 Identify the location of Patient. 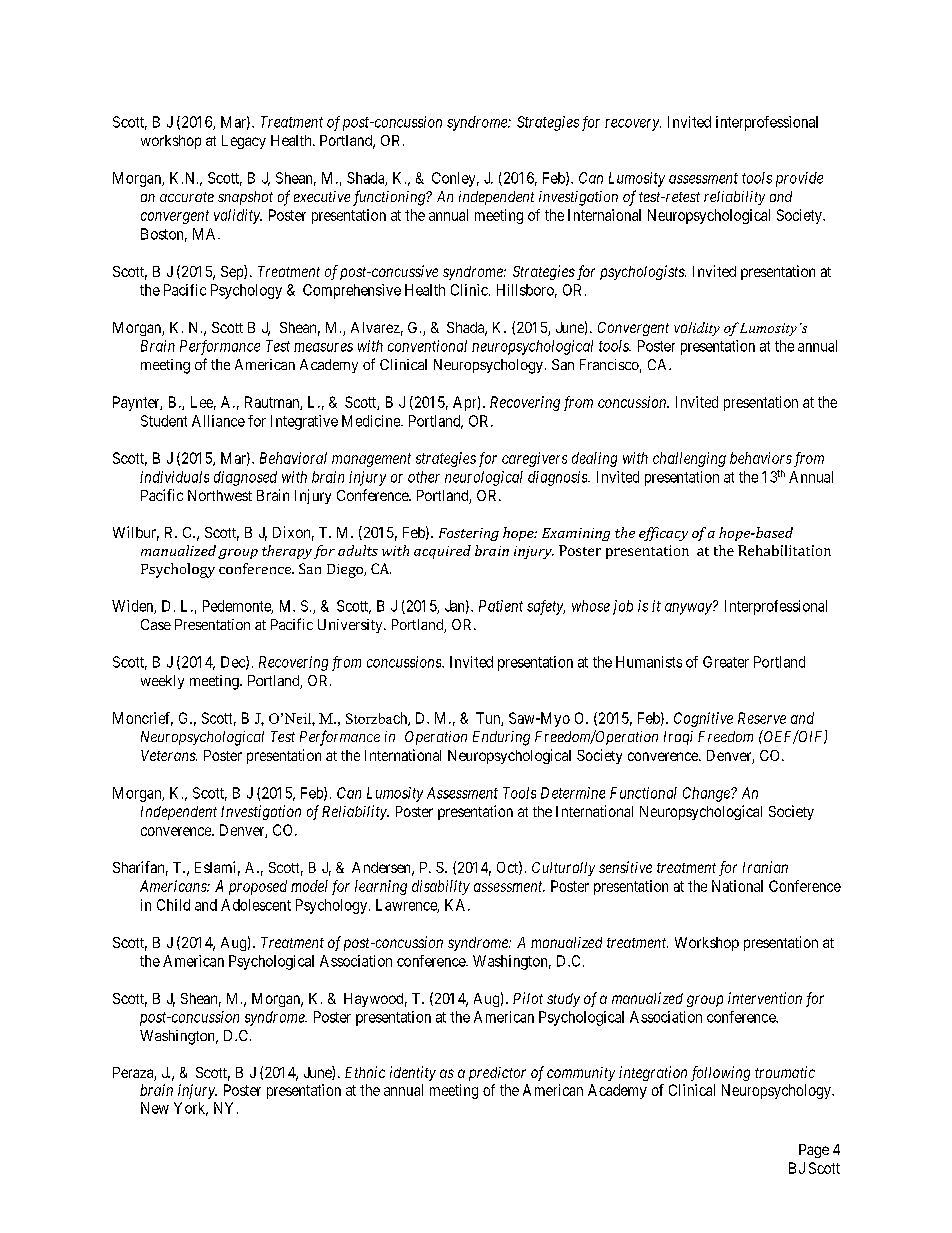
(501, 606).
